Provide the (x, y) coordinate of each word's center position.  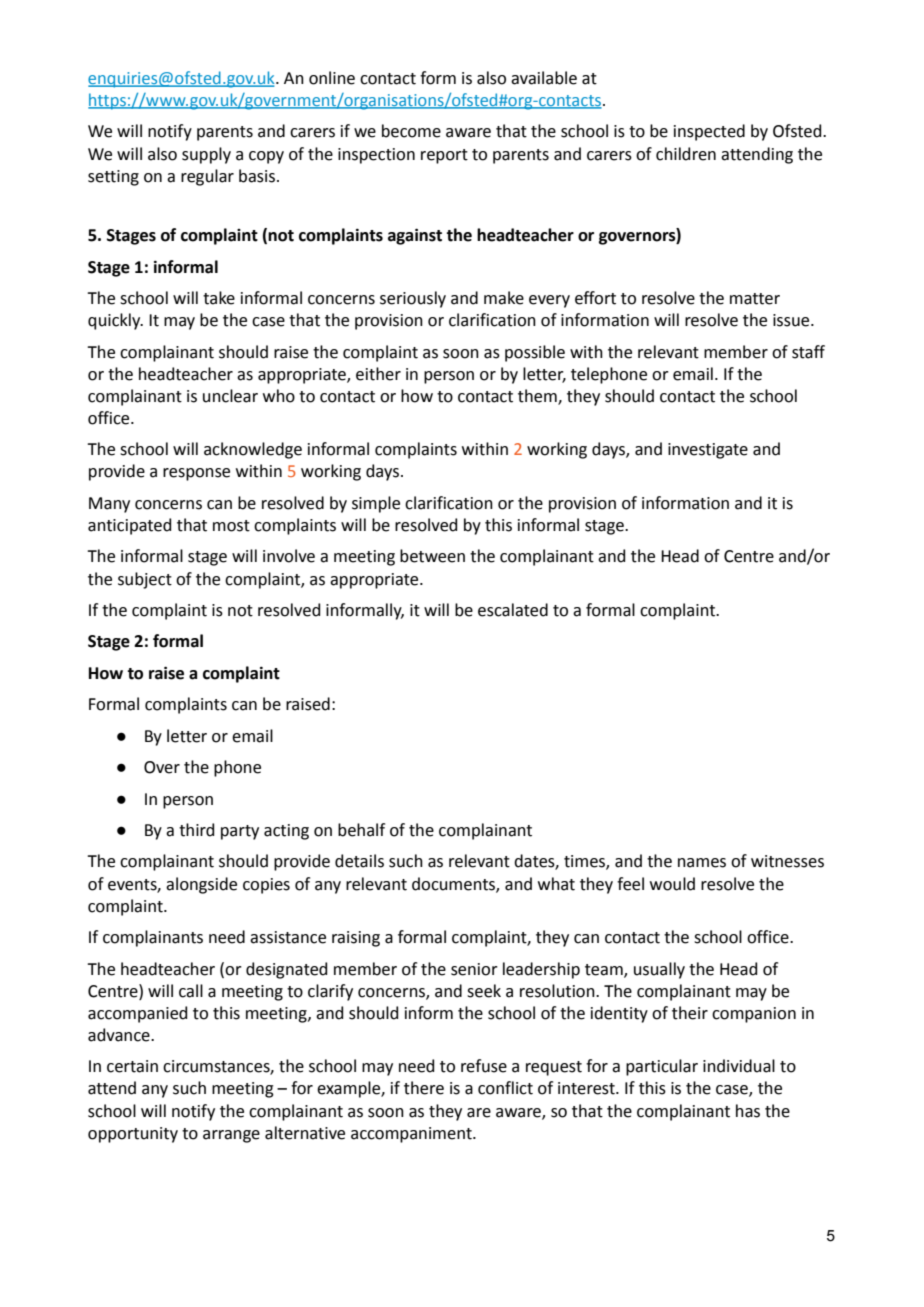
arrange (231, 1136)
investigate (708, 451)
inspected (709, 132)
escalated (513, 610)
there (424, 1088)
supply (206, 155)
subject (145, 580)
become (411, 131)
